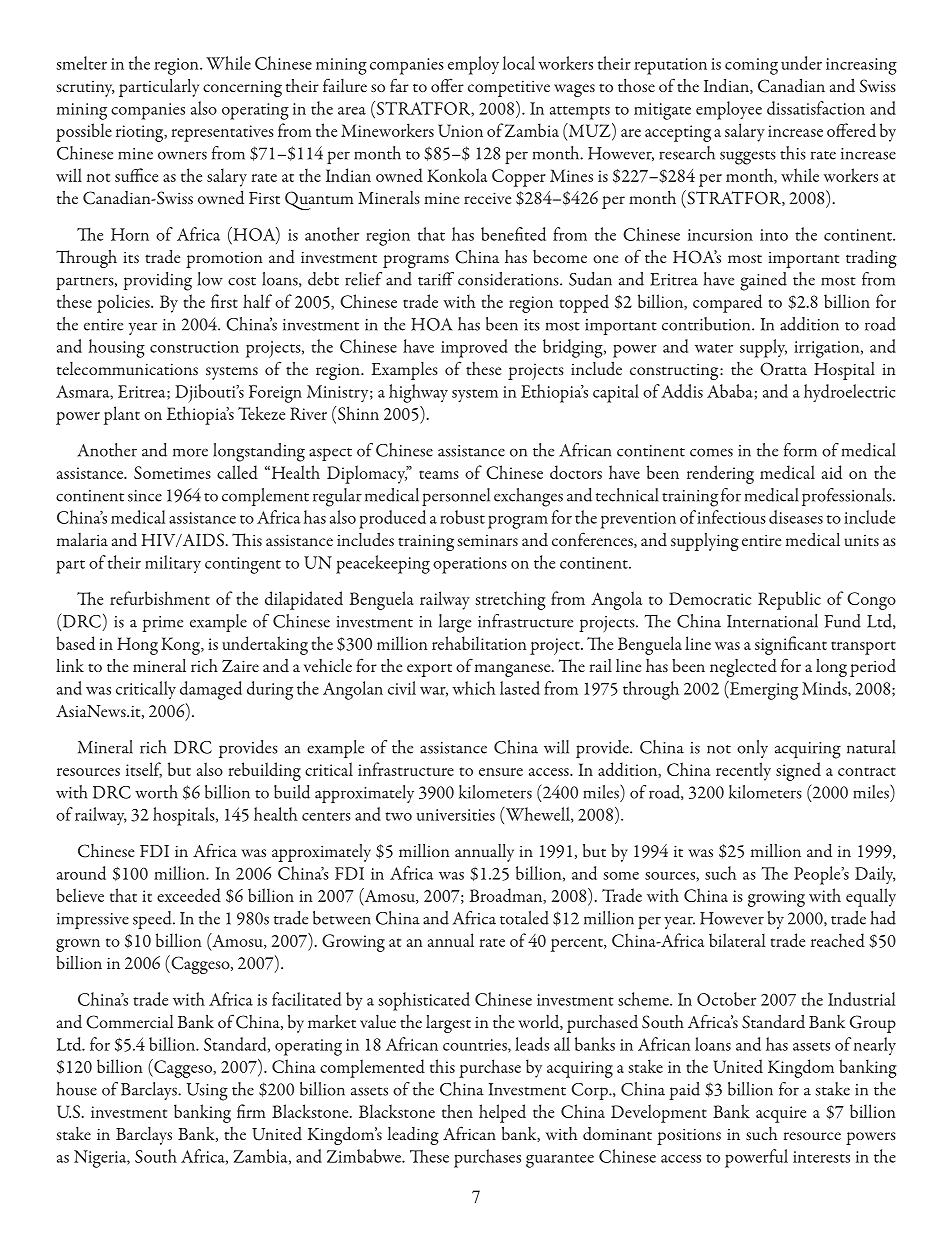  I want to click on improved, so click(474, 348).
